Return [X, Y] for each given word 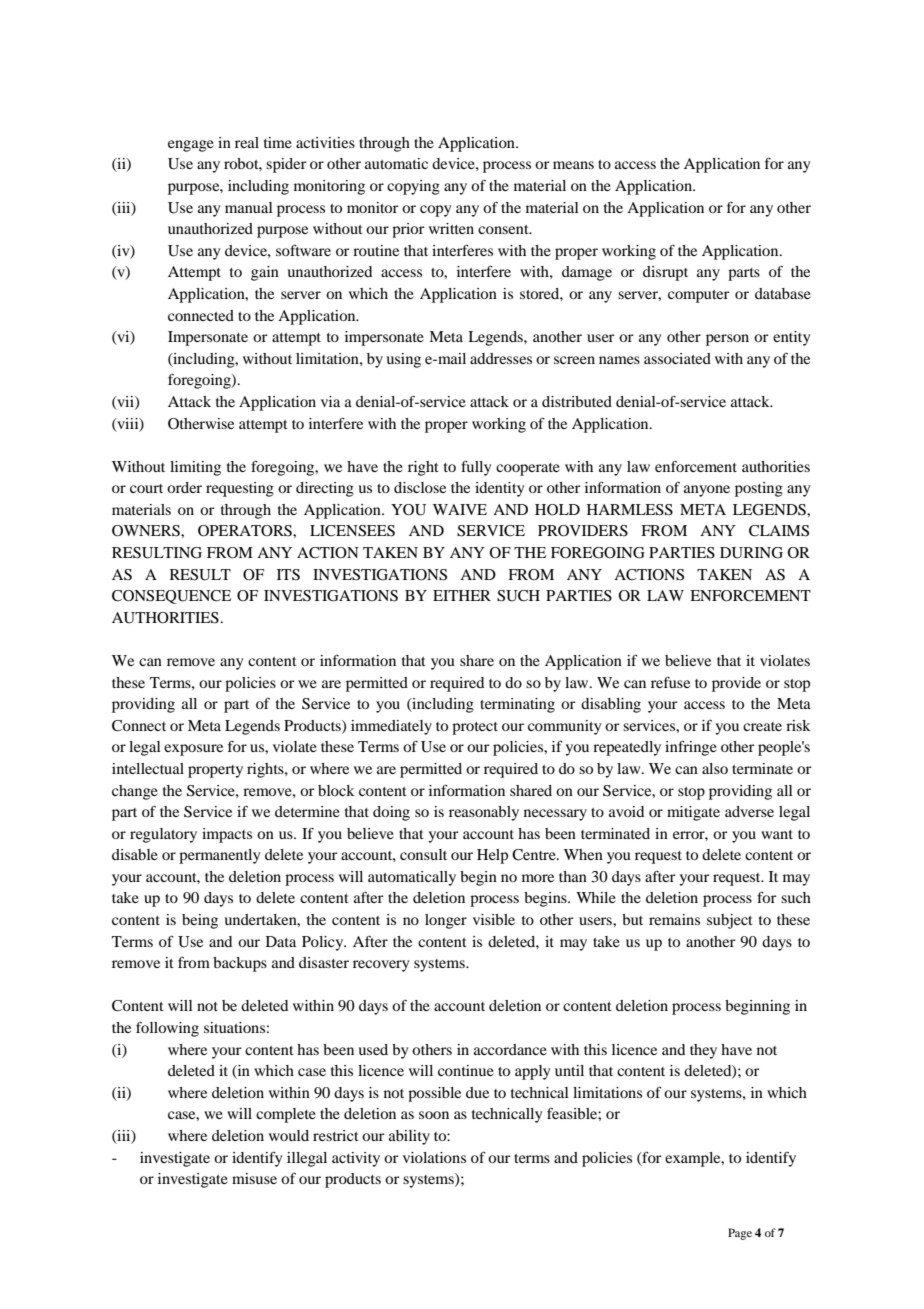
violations [434, 1157]
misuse [254, 1178]
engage [191, 146]
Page [740, 1234]
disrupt [665, 273]
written [451, 228]
